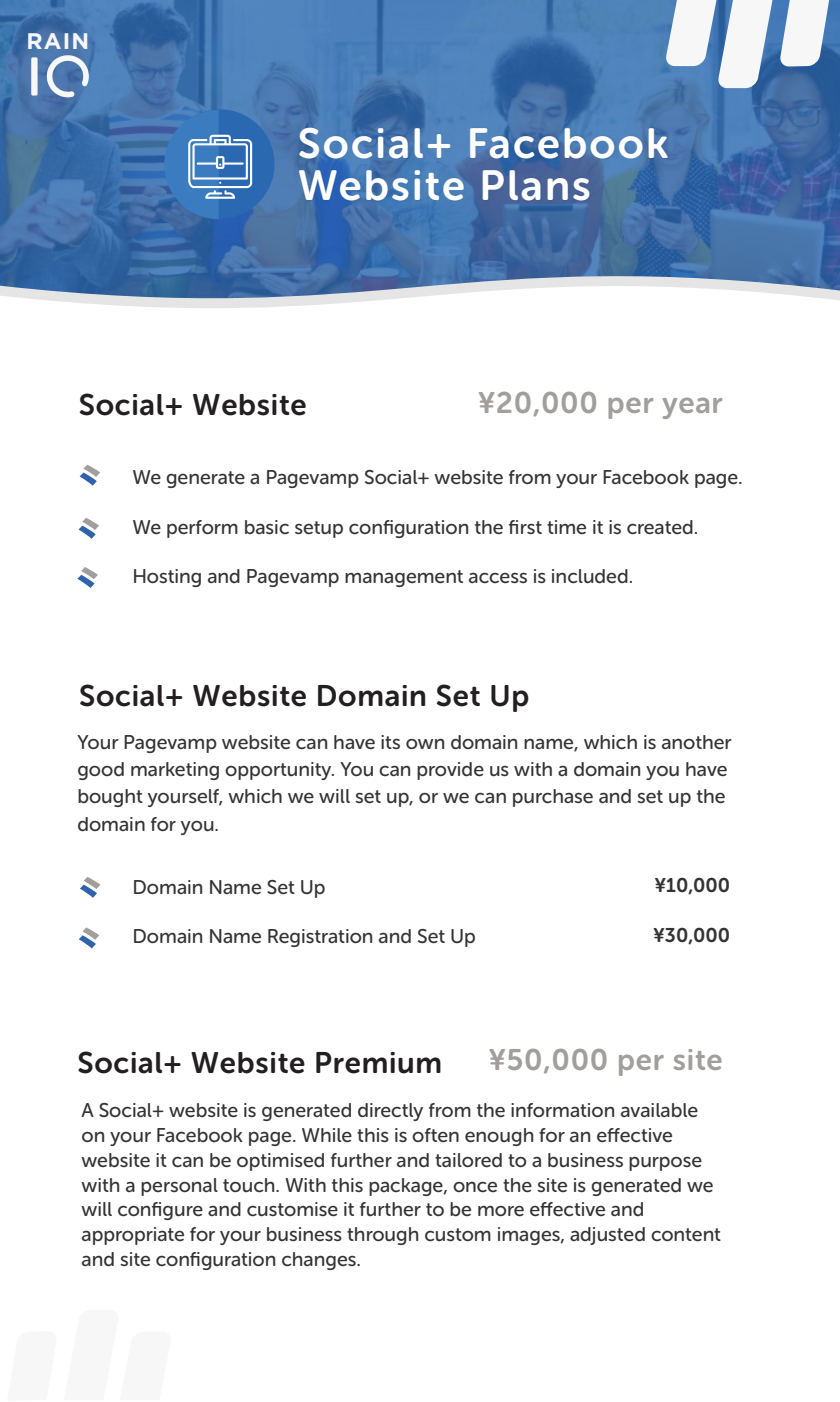  What do you see at coordinates (57, 41) in the screenshot?
I see `RAIN` at bounding box center [57, 41].
